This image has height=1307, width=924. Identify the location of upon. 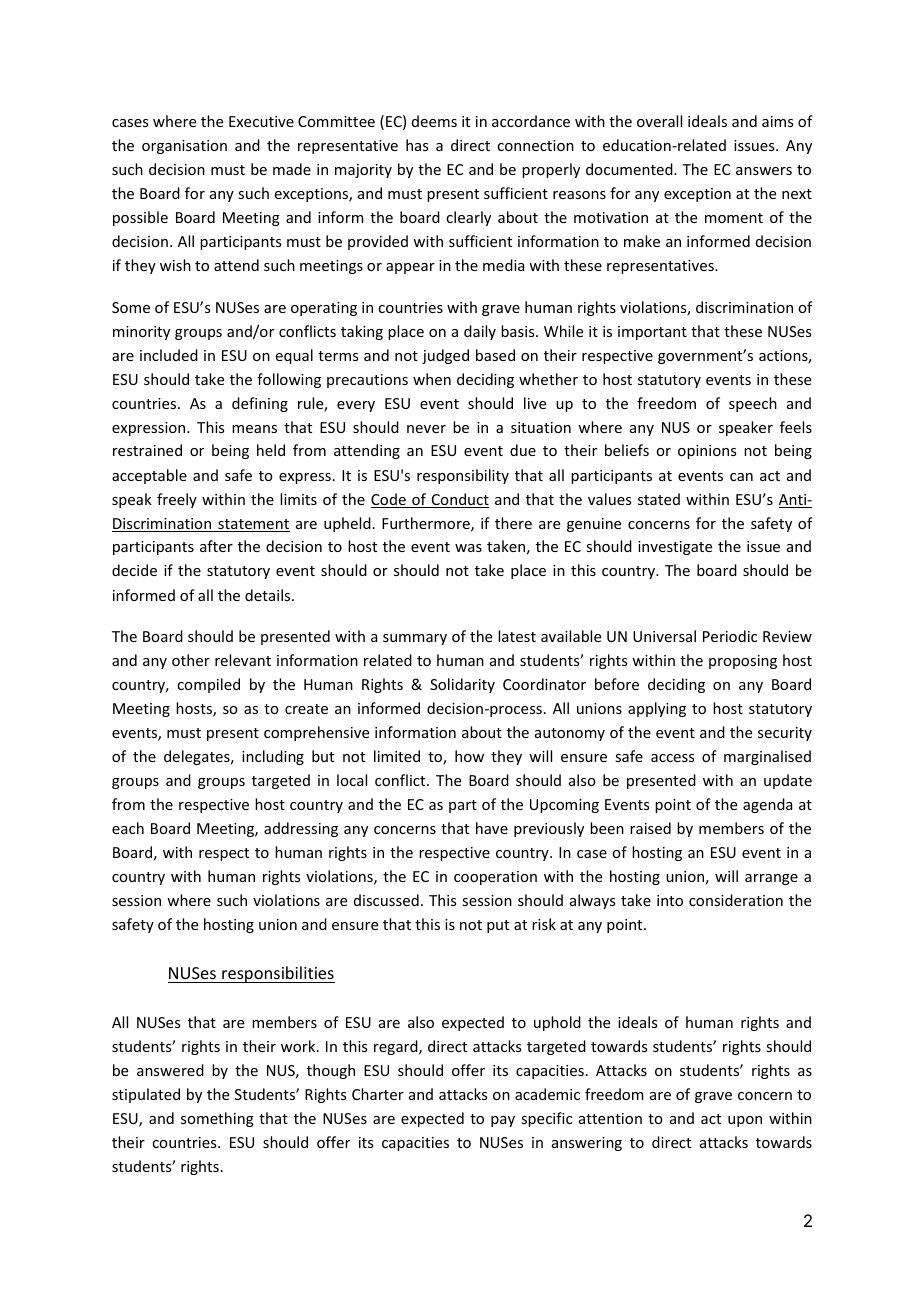
(745, 1121).
